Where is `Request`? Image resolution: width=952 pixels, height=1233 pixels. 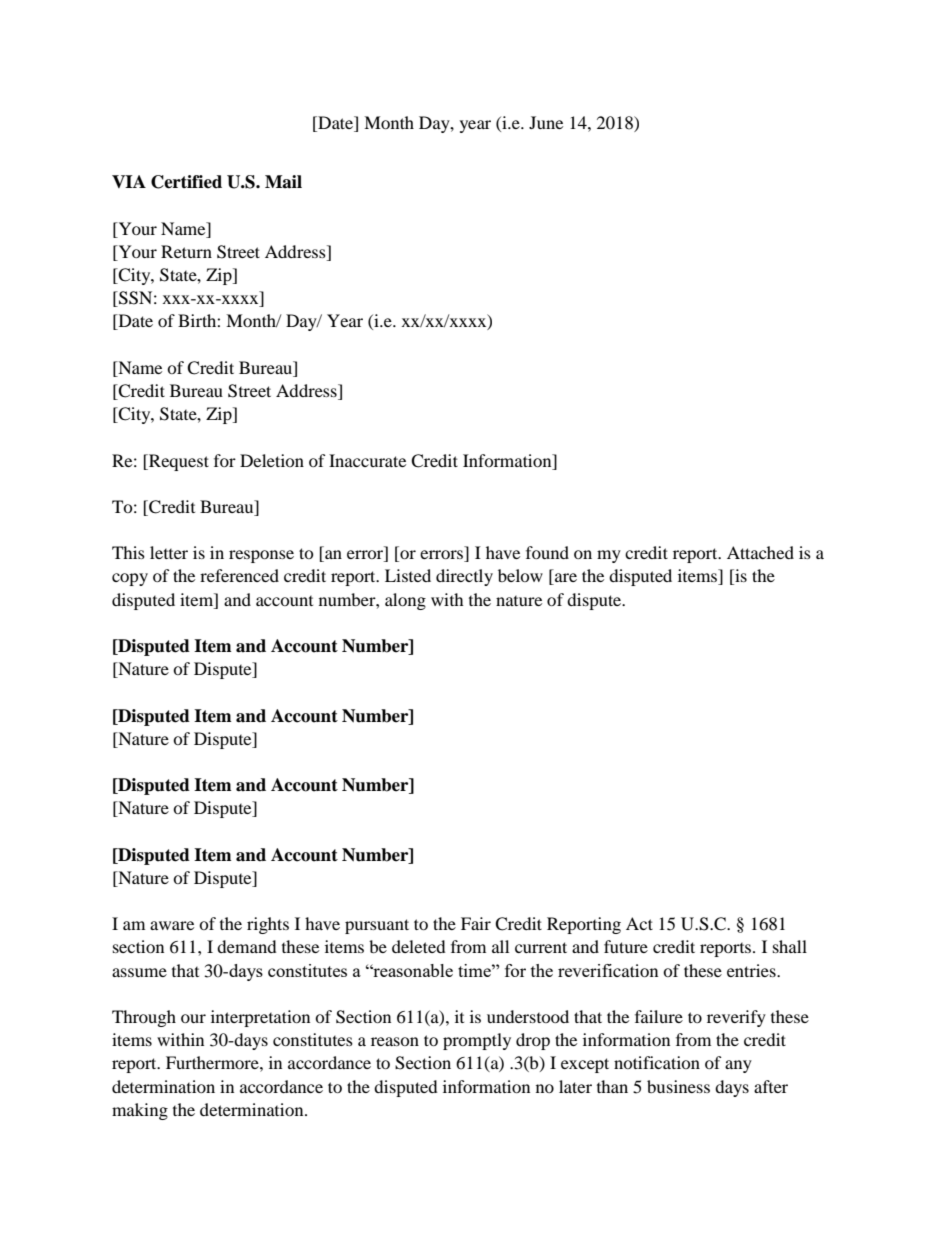
Request is located at coordinates (178, 462).
